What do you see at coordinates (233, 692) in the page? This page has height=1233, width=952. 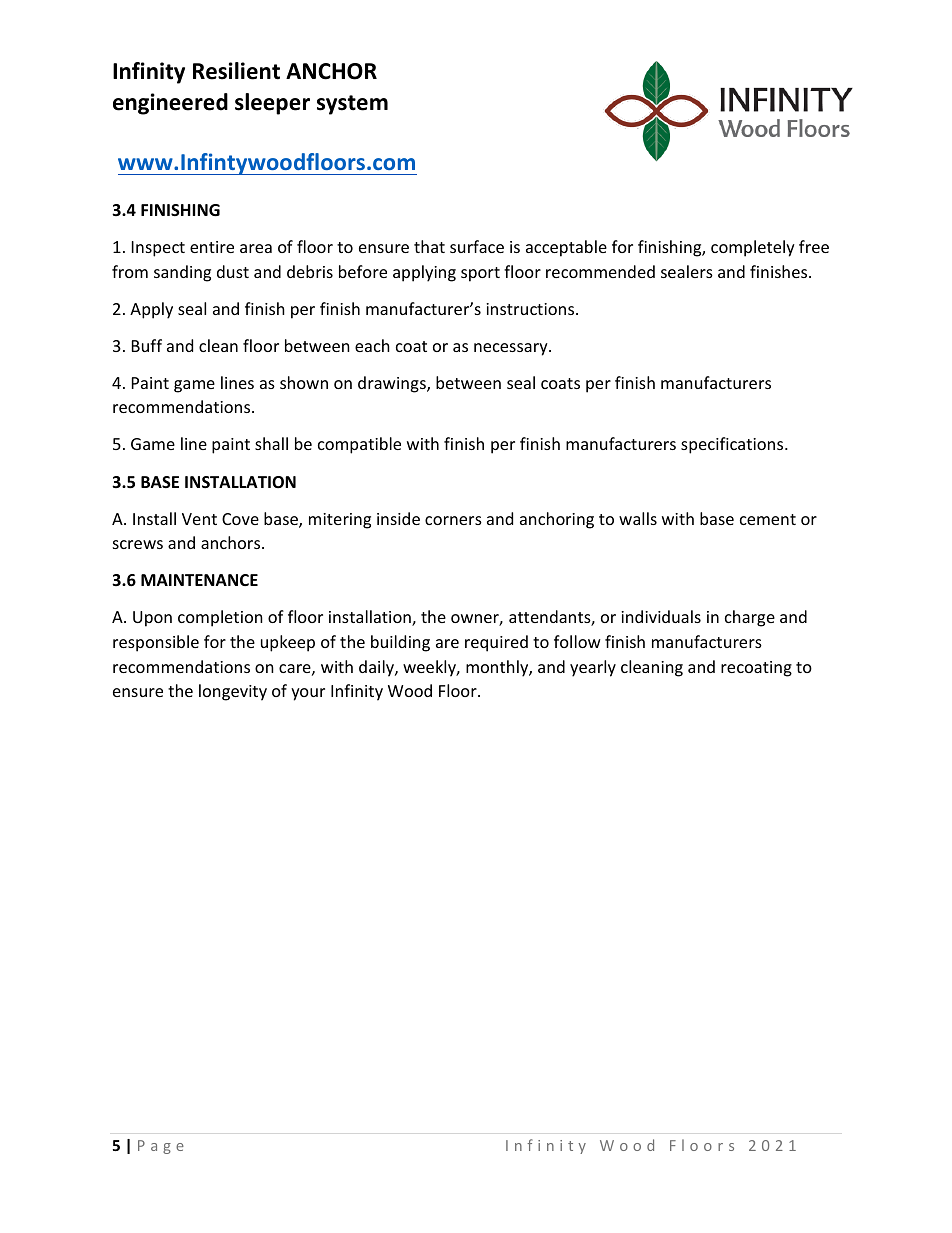 I see `longevity` at bounding box center [233, 692].
